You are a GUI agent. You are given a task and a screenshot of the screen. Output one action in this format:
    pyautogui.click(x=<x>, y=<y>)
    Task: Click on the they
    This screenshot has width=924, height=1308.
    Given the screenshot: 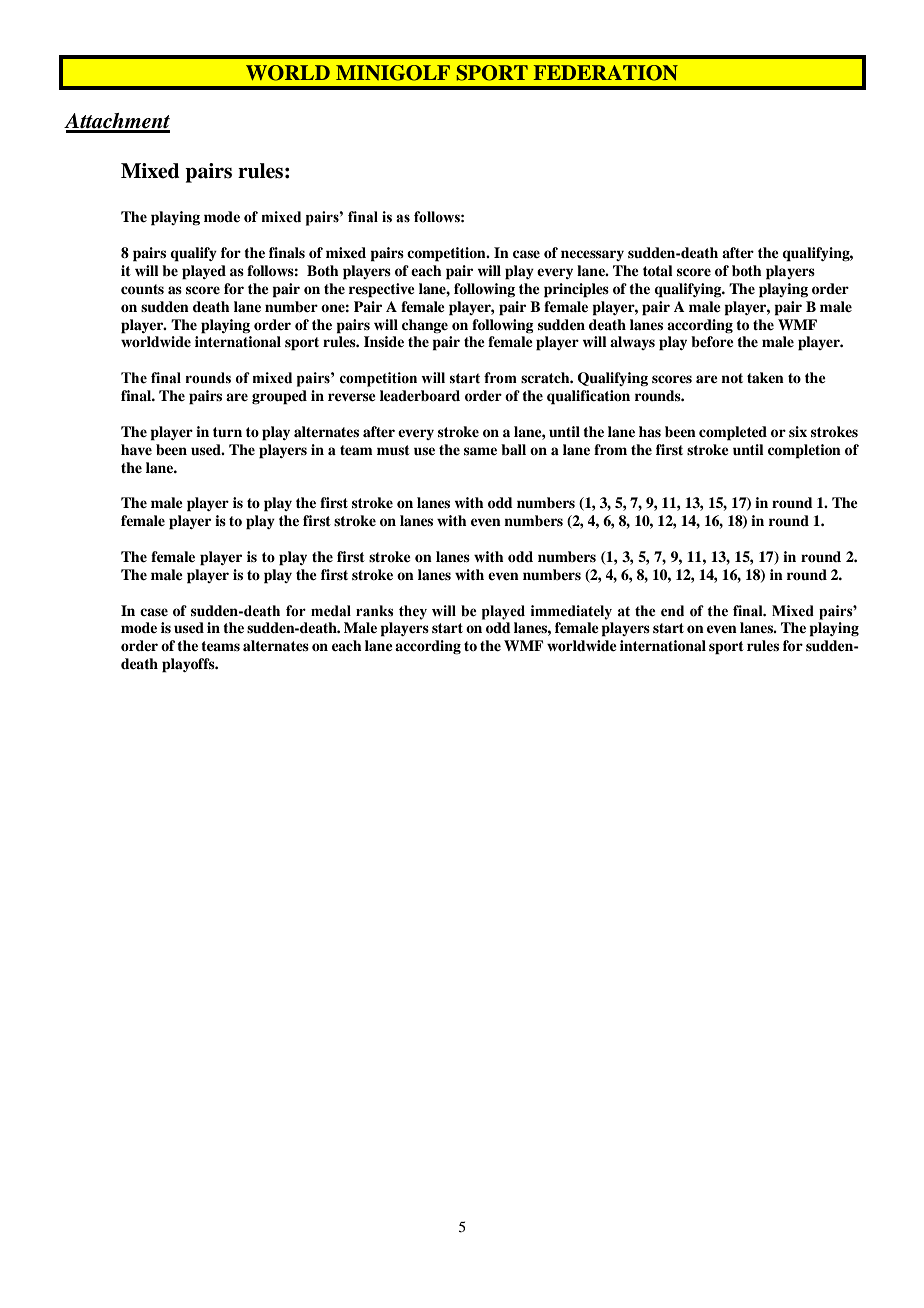 What is the action you would take?
    pyautogui.click(x=413, y=612)
